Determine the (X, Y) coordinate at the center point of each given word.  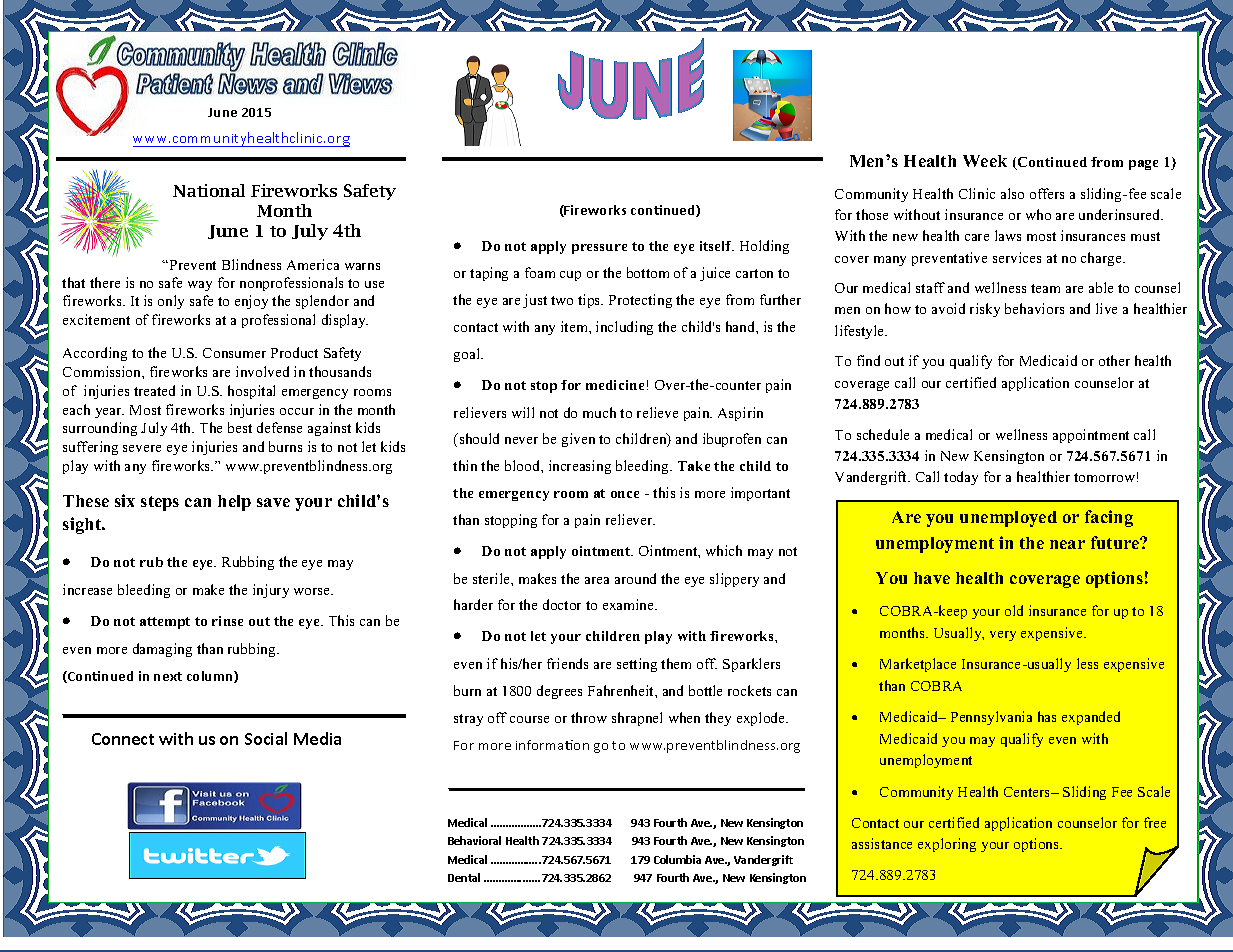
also (1012, 193)
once (625, 494)
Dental (464, 877)
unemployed (1008, 519)
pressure (599, 249)
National (209, 190)
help (234, 503)
